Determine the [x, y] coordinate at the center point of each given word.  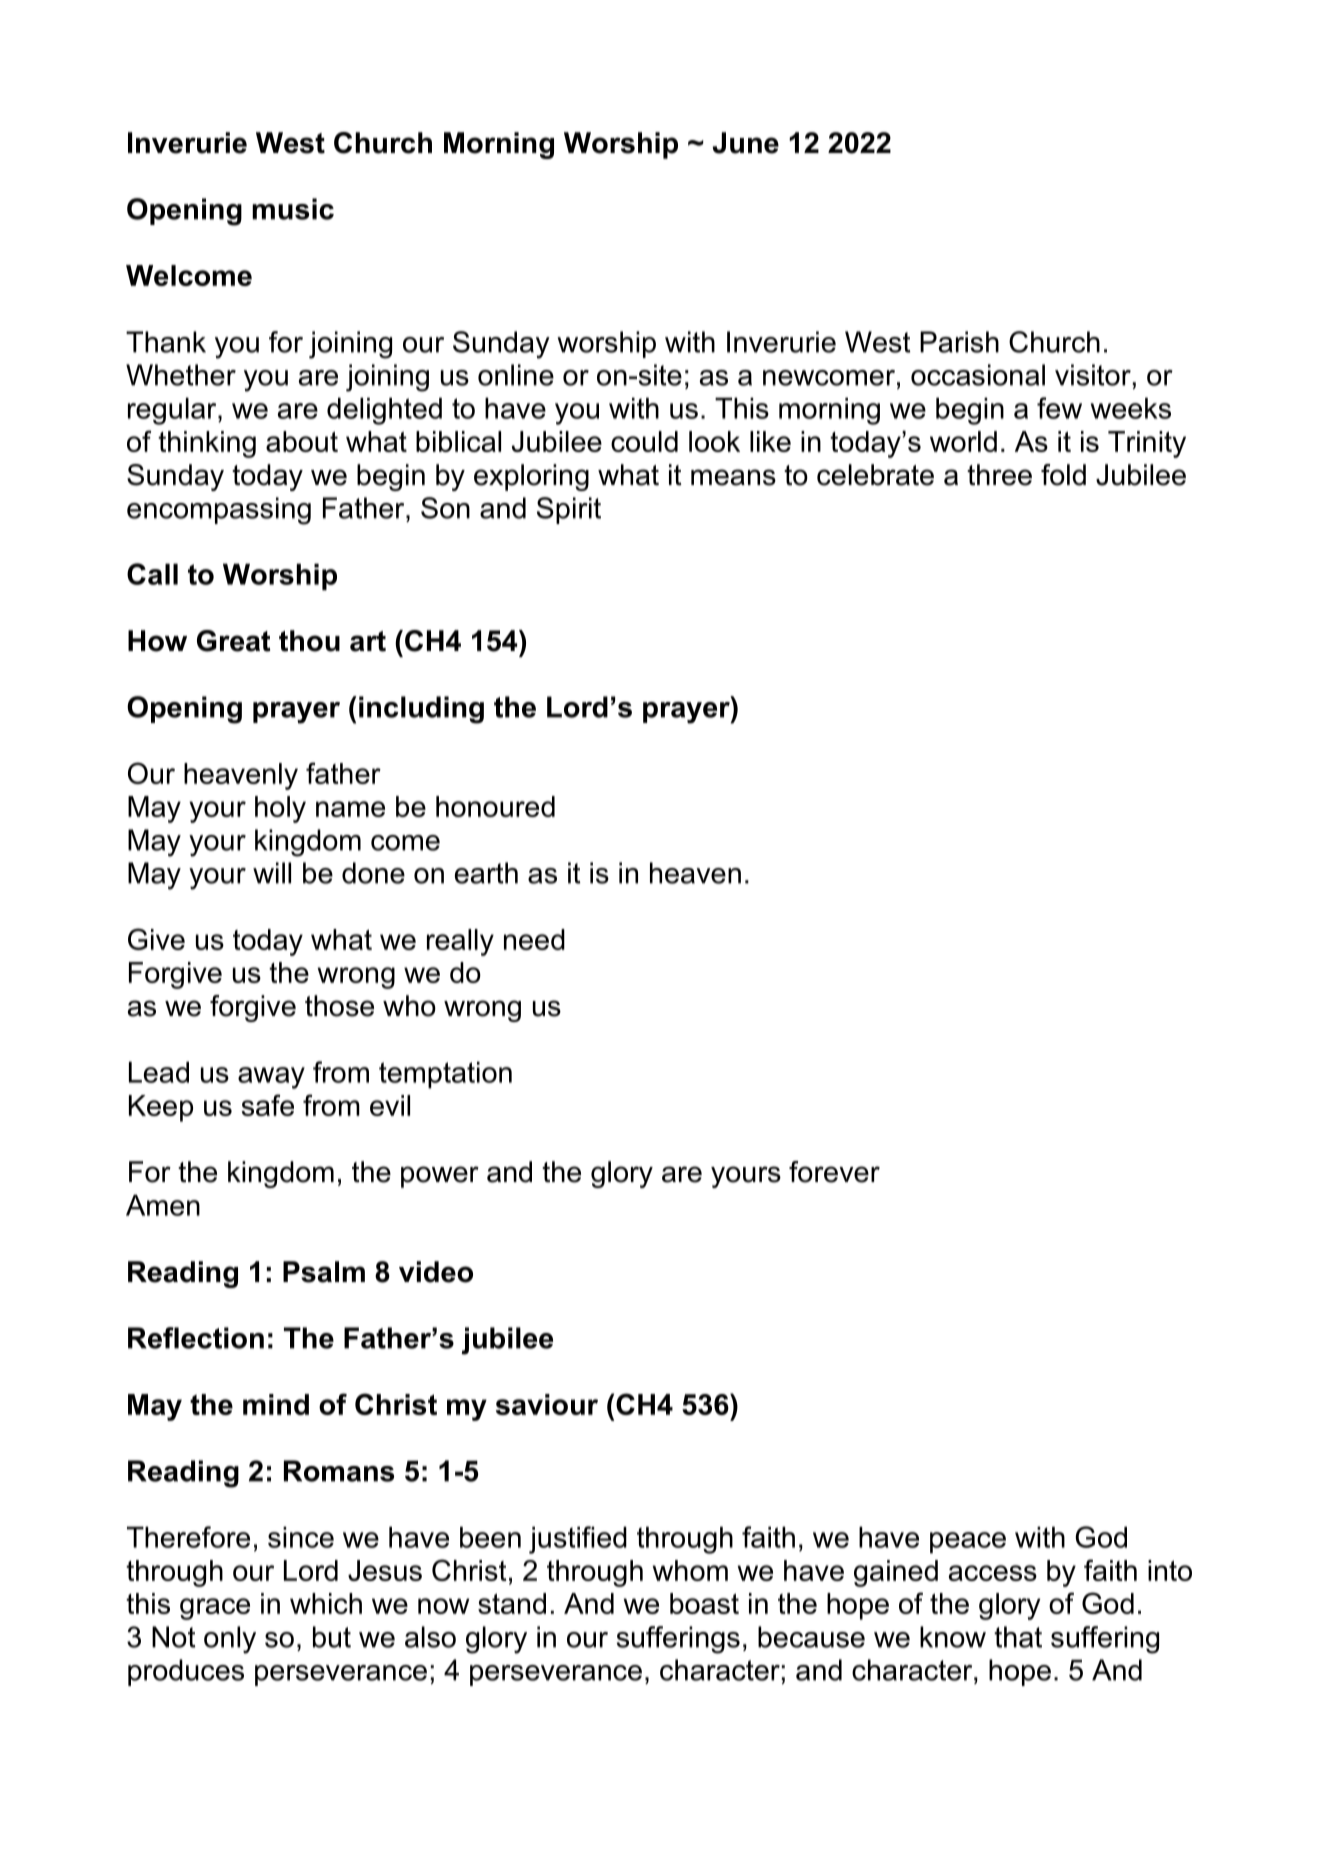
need [534, 939]
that [1018, 1637]
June [746, 143]
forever [834, 1172]
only [230, 1640]
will [272, 873]
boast [704, 1603]
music [293, 209]
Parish [959, 342]
